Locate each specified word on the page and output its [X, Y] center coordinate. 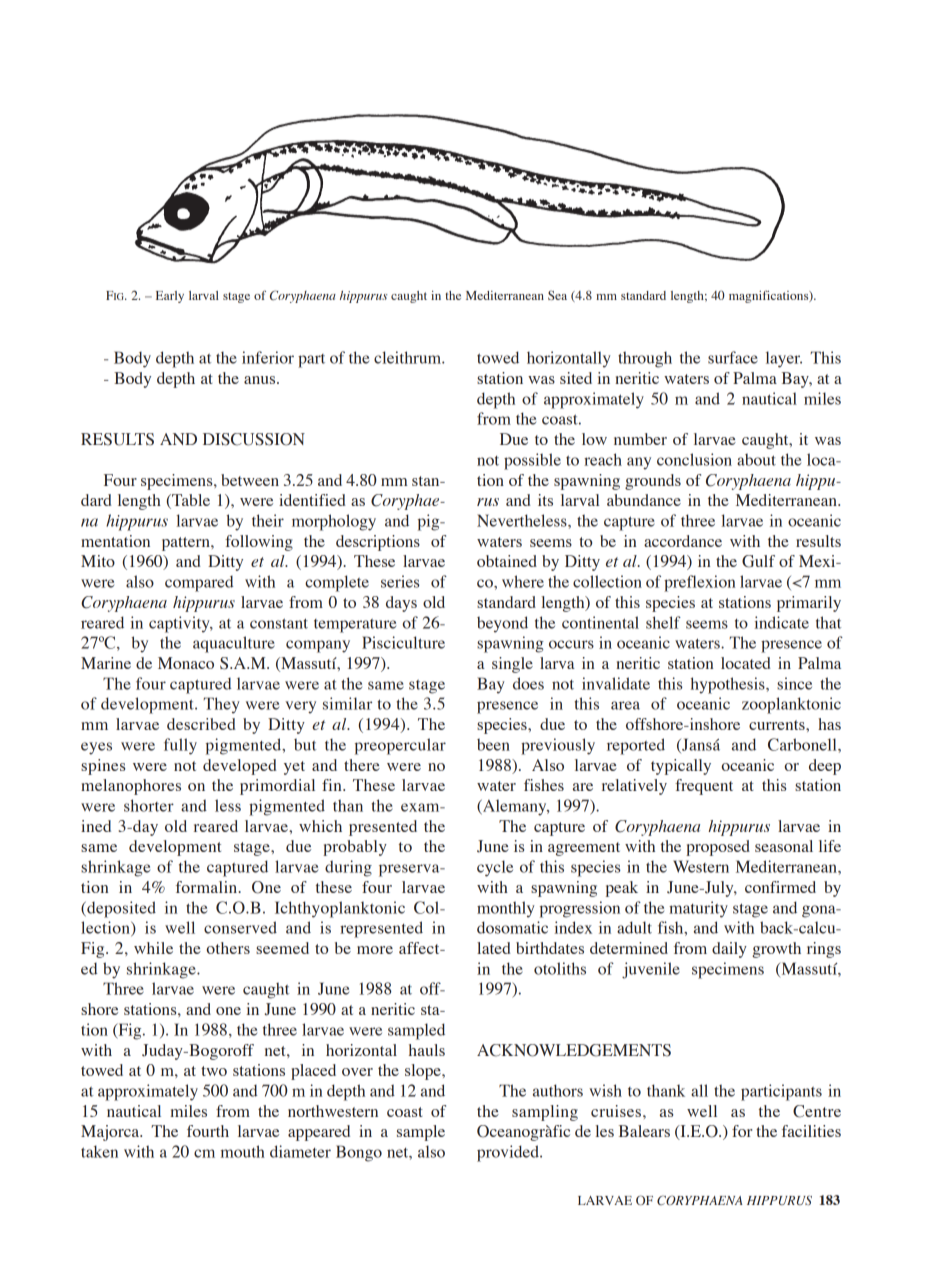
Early [170, 297]
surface [733, 357]
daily [729, 950]
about [756, 459]
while [153, 948]
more [375, 950]
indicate [781, 622]
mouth [243, 1151]
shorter [149, 805]
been [493, 744]
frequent [704, 787]
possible [532, 461]
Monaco [186, 663]
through [645, 359]
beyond [502, 624]
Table [190, 501]
